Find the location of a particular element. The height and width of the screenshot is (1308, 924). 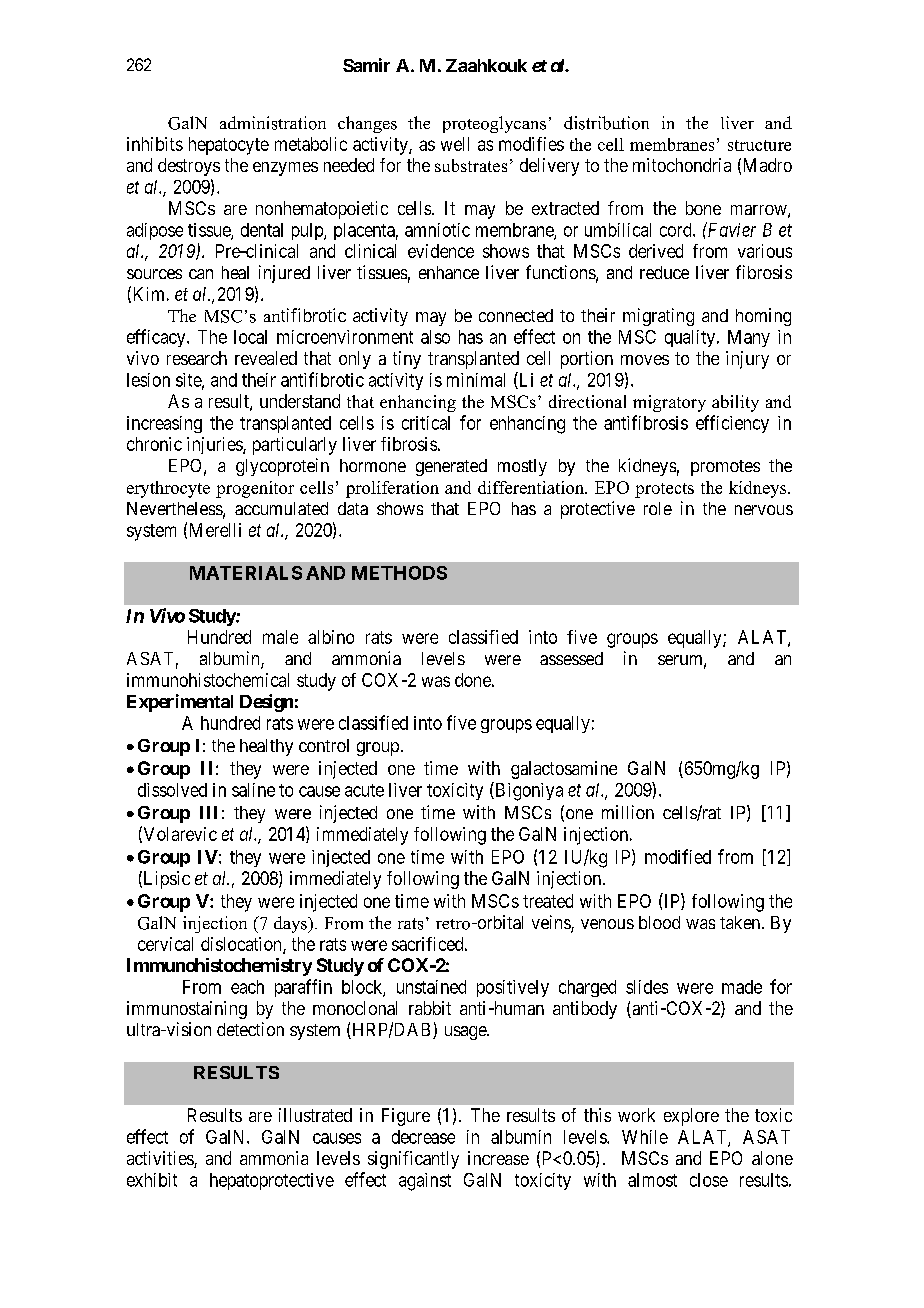

dislocation is located at coordinates (242, 945).
